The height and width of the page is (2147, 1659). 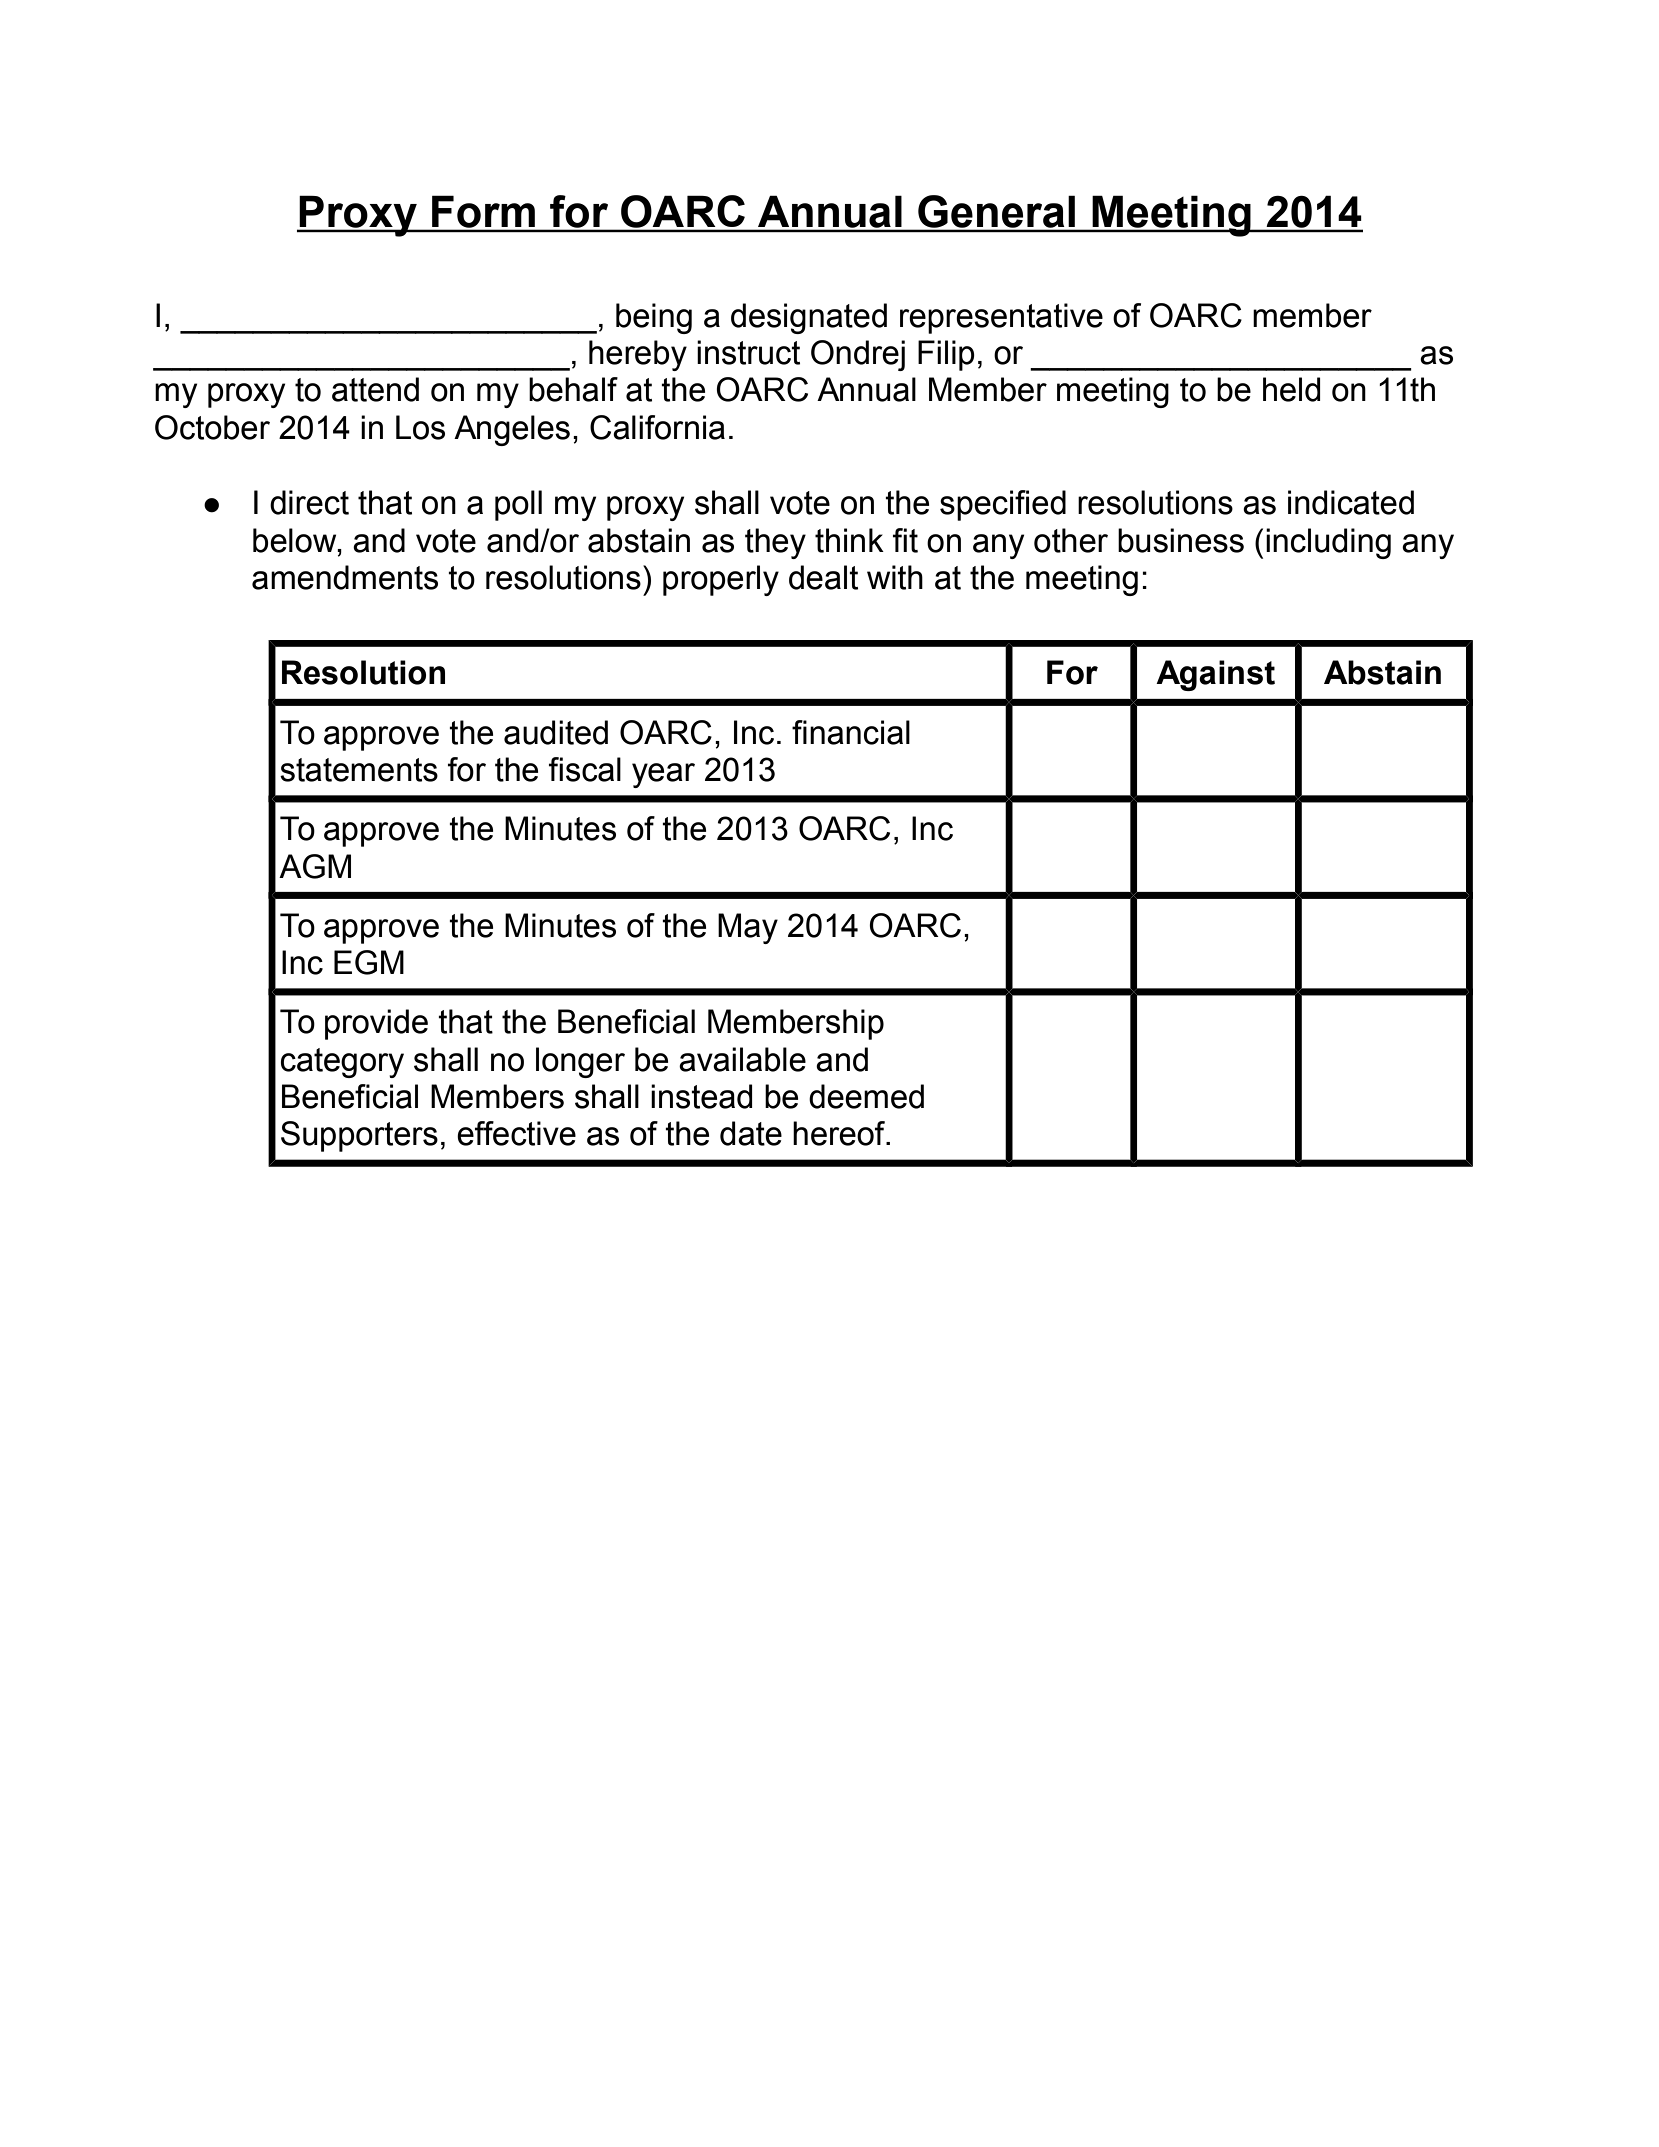 I want to click on date, so click(x=751, y=1133).
